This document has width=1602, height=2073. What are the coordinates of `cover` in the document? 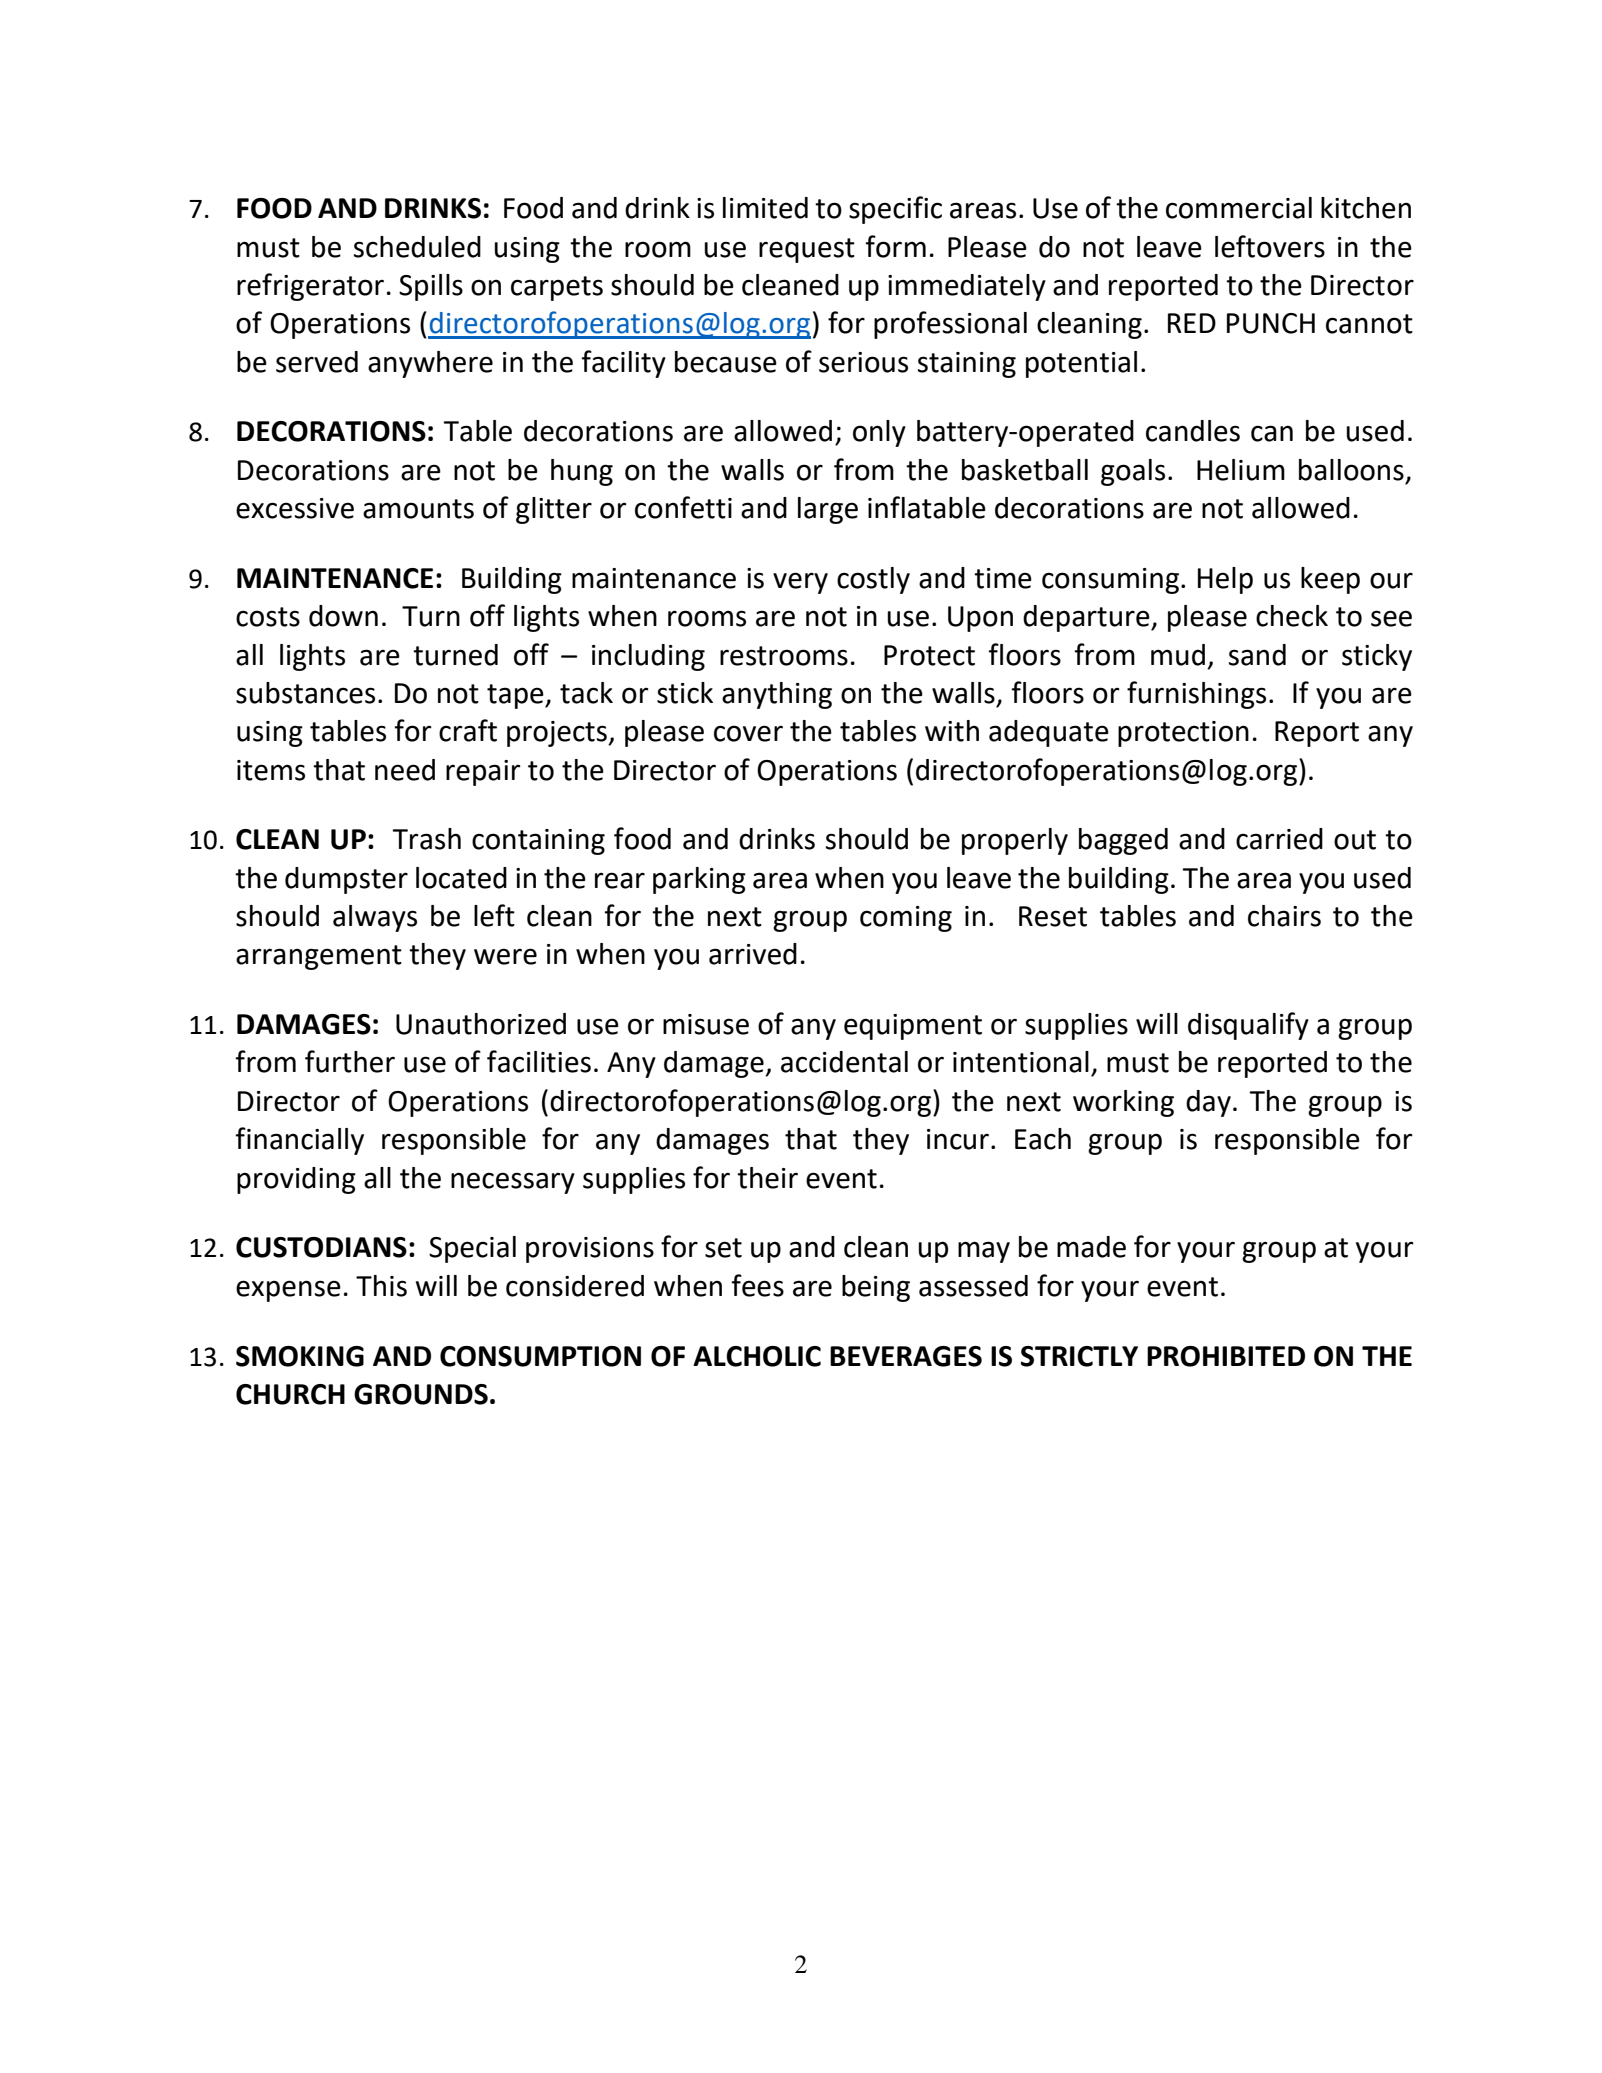 It's located at (748, 733).
